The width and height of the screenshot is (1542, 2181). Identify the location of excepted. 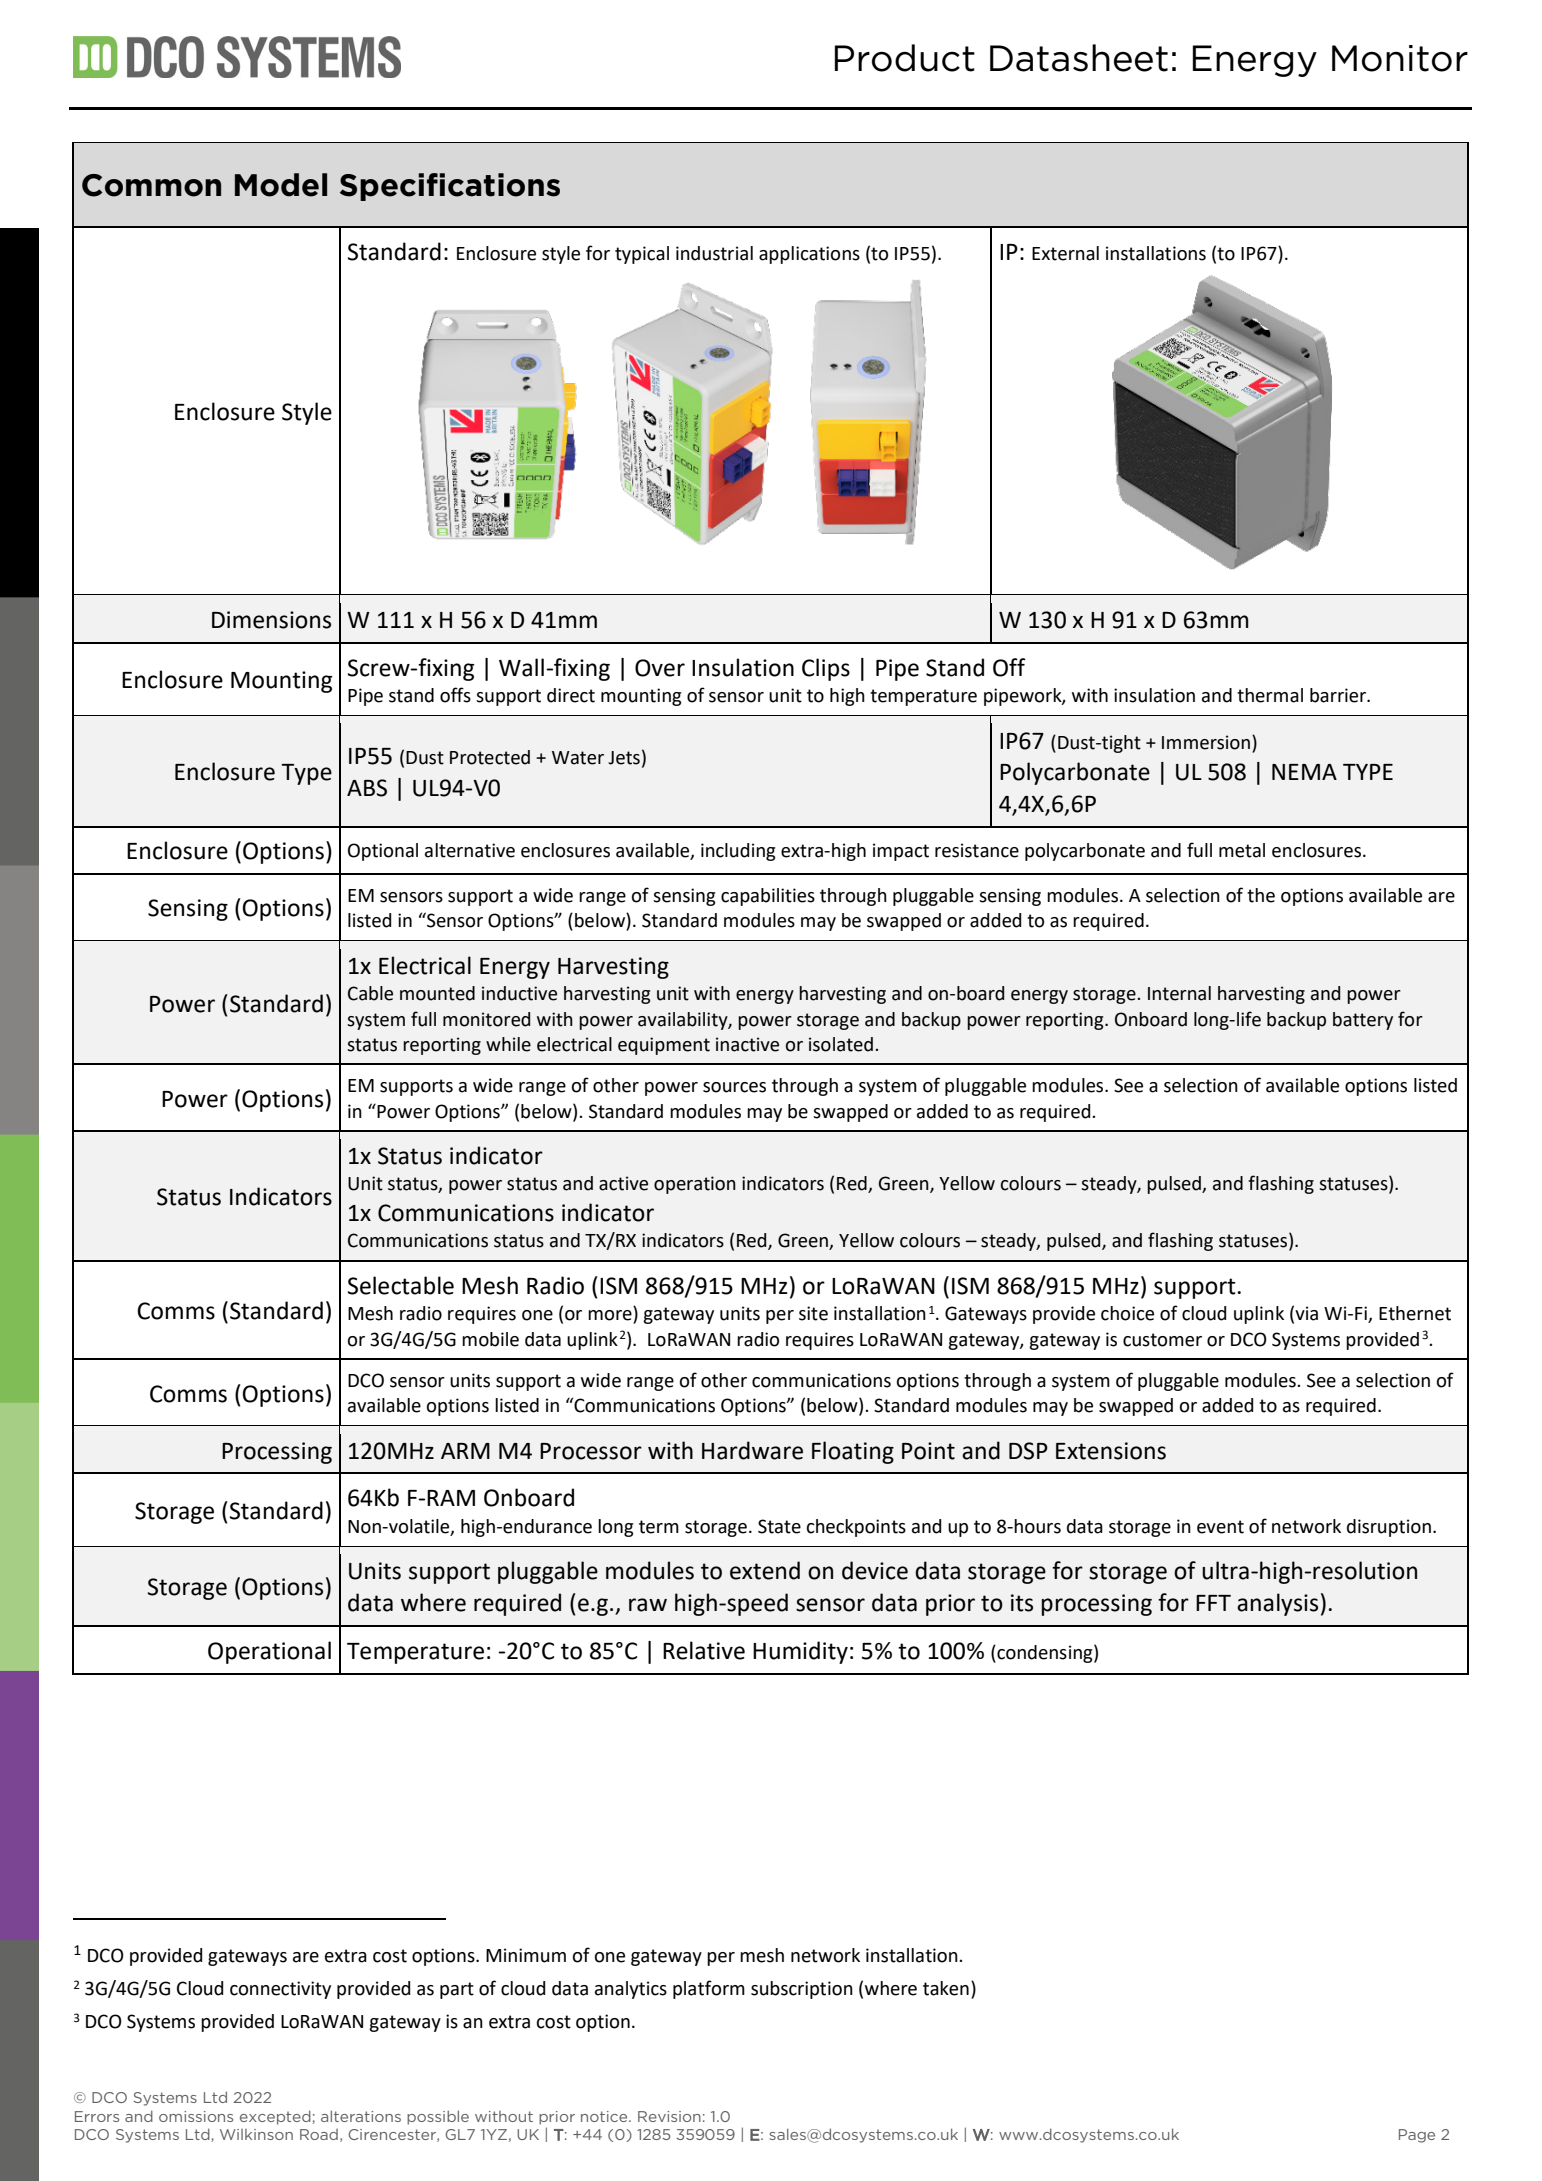
(276, 2118).
